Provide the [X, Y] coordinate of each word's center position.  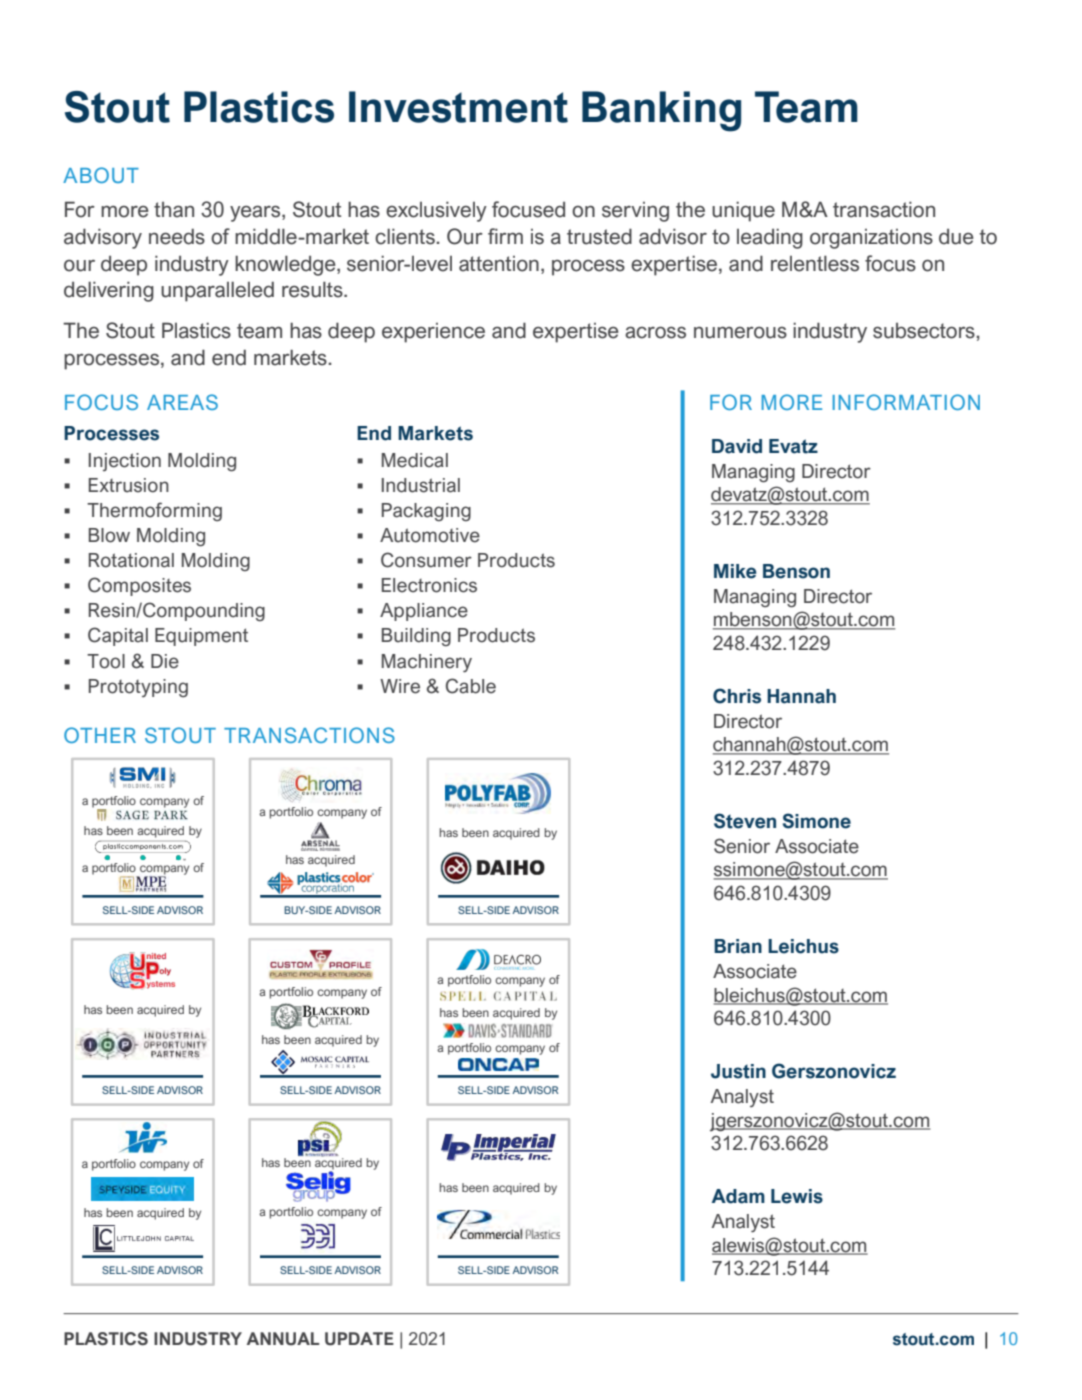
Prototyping [138, 688]
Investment [458, 107]
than [174, 210]
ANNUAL [283, 1339]
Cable [471, 686]
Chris [737, 696]
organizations [871, 239]
